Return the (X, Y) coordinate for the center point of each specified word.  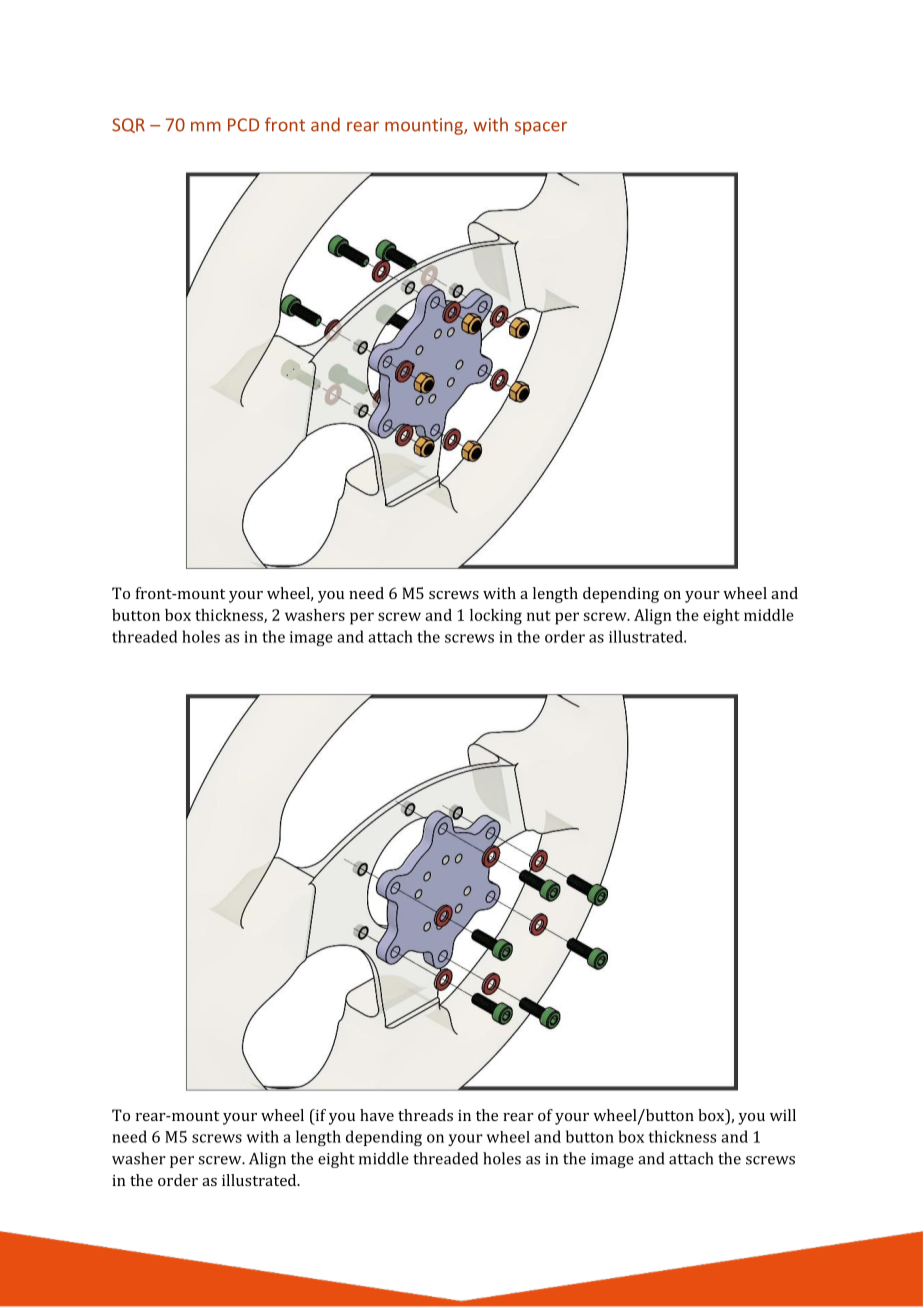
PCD (243, 125)
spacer (541, 128)
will (783, 1115)
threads (425, 1115)
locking (496, 617)
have (377, 1115)
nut (539, 616)
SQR (128, 125)
